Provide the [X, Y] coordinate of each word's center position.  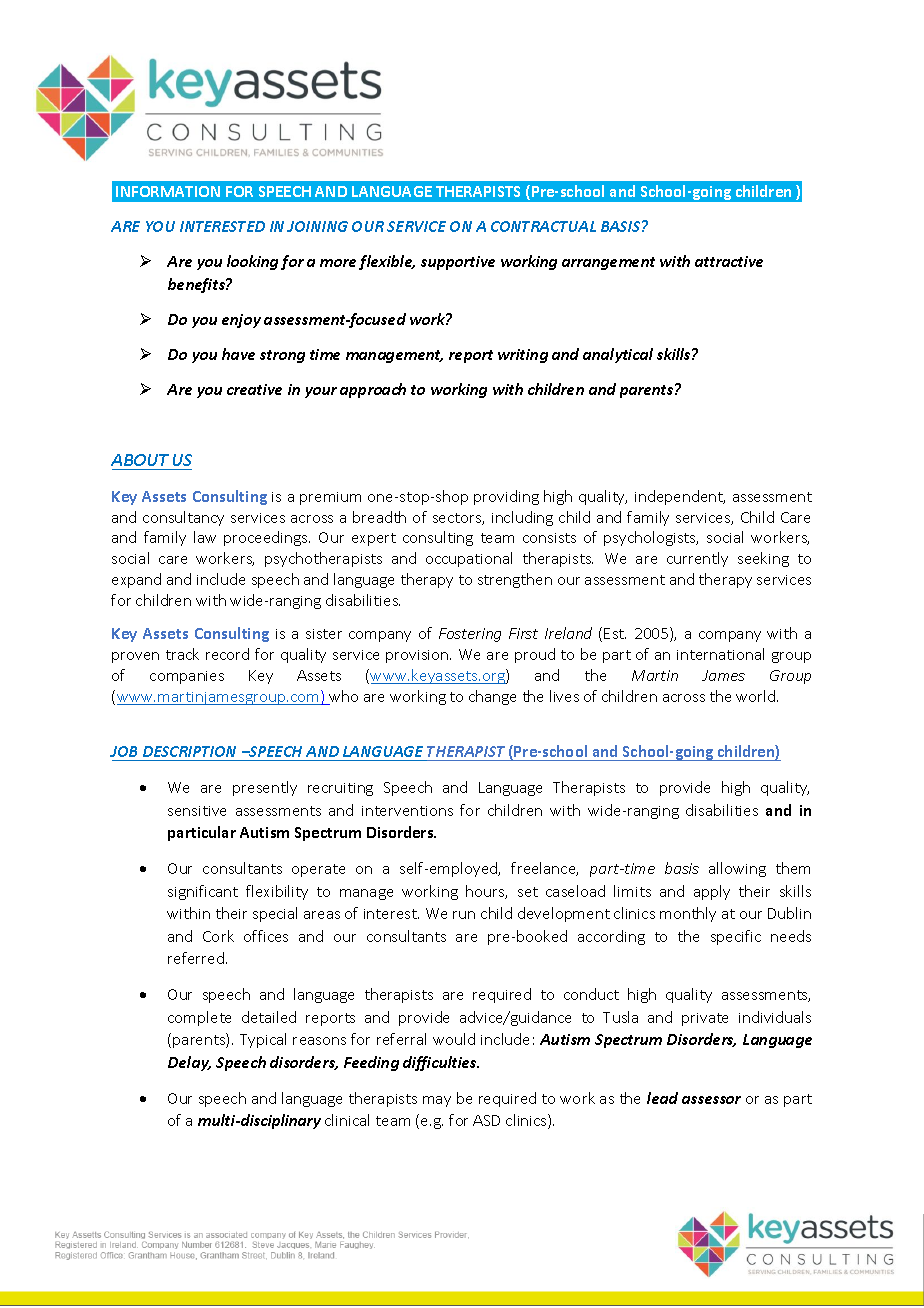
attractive [729, 261]
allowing [737, 869]
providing [506, 497]
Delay [189, 1063]
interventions [407, 811]
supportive [458, 263]
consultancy [183, 518]
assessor [711, 1100]
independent [680, 497]
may [437, 1101]
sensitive [197, 811]
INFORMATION [168, 191]
